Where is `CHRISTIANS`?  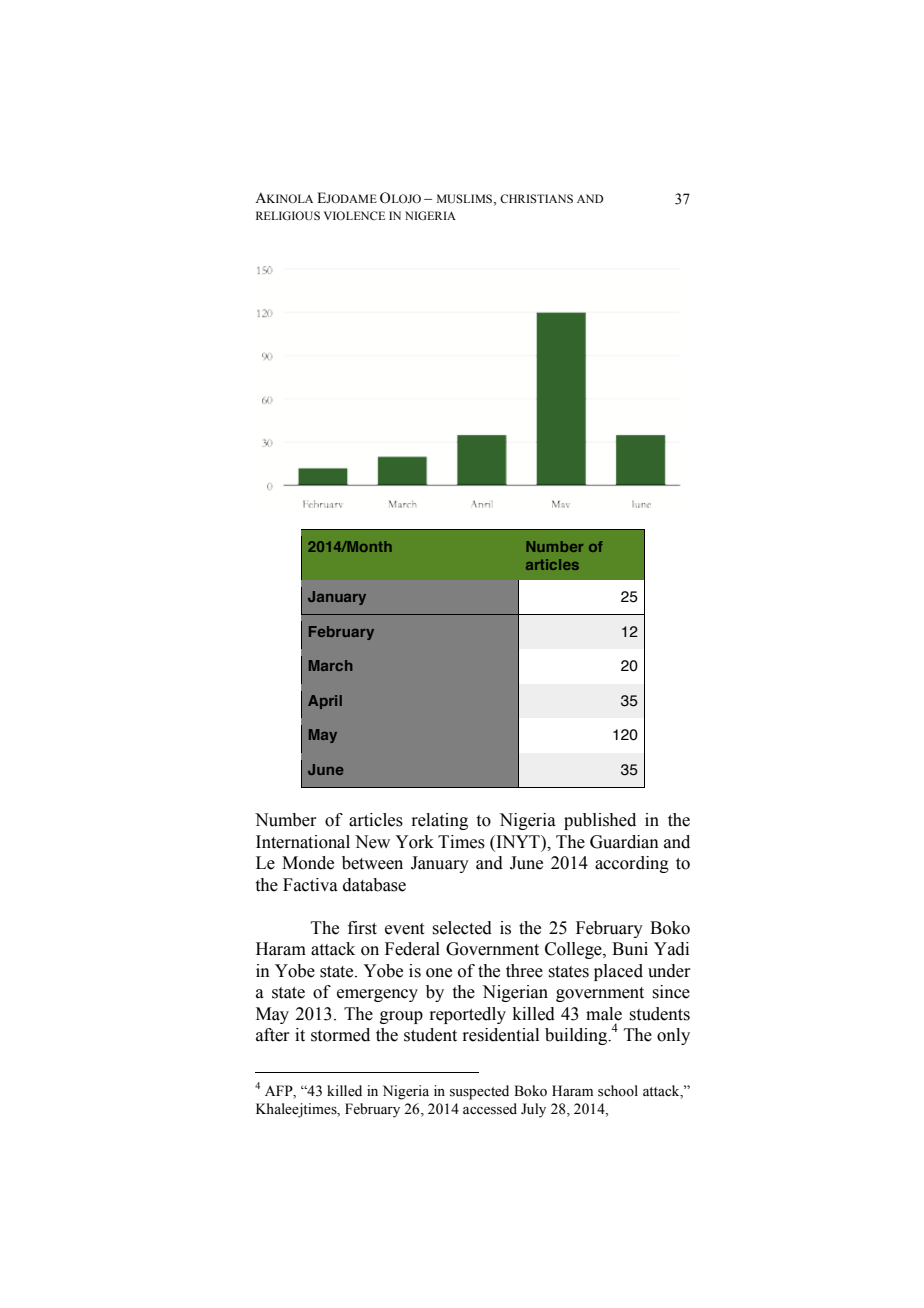
CHRISTIANS is located at coordinates (536, 198).
